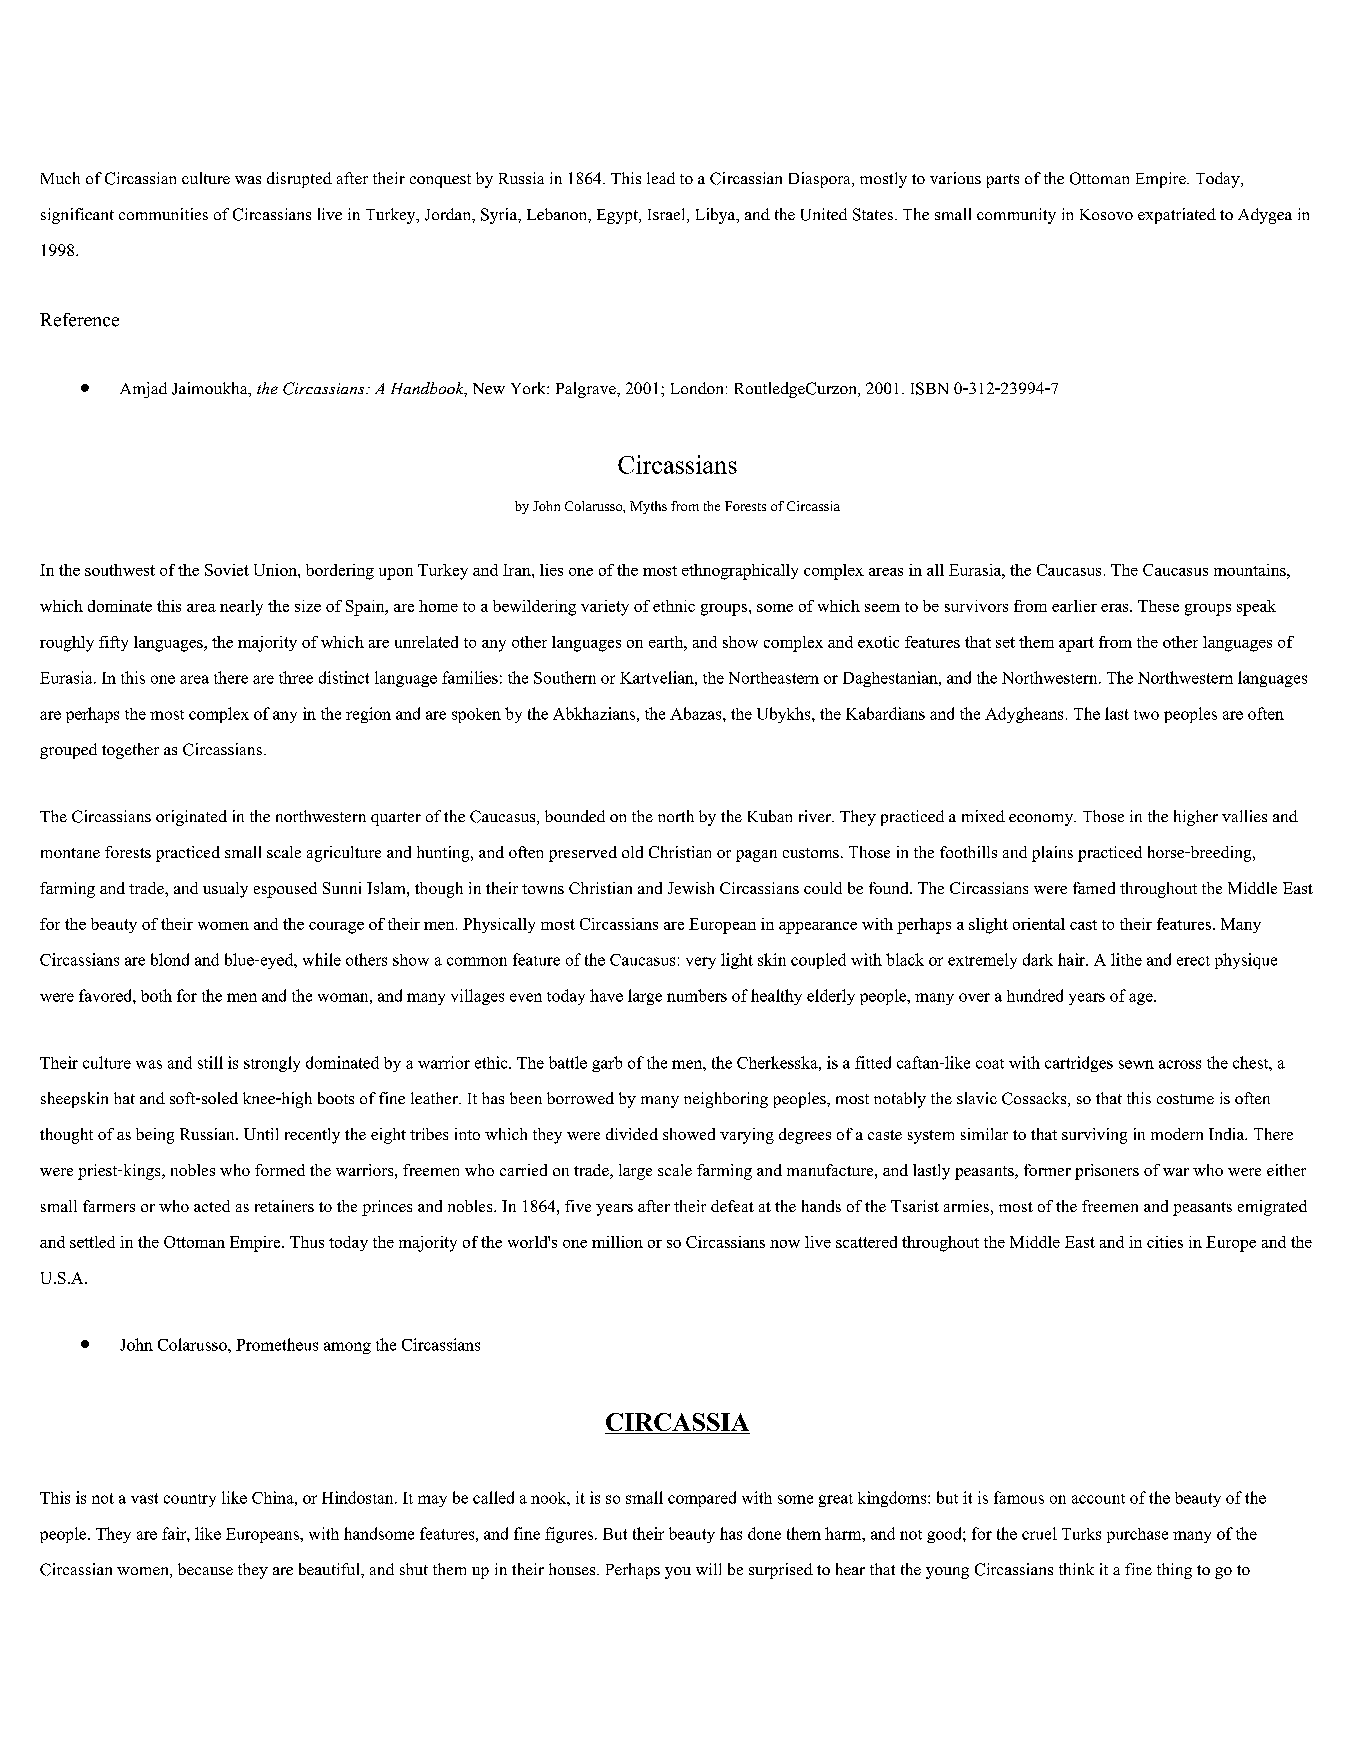 Image resolution: width=1355 pixels, height=1753 pixels. Describe the element at coordinates (691, 888) in the screenshot. I see `Jewish` at that location.
